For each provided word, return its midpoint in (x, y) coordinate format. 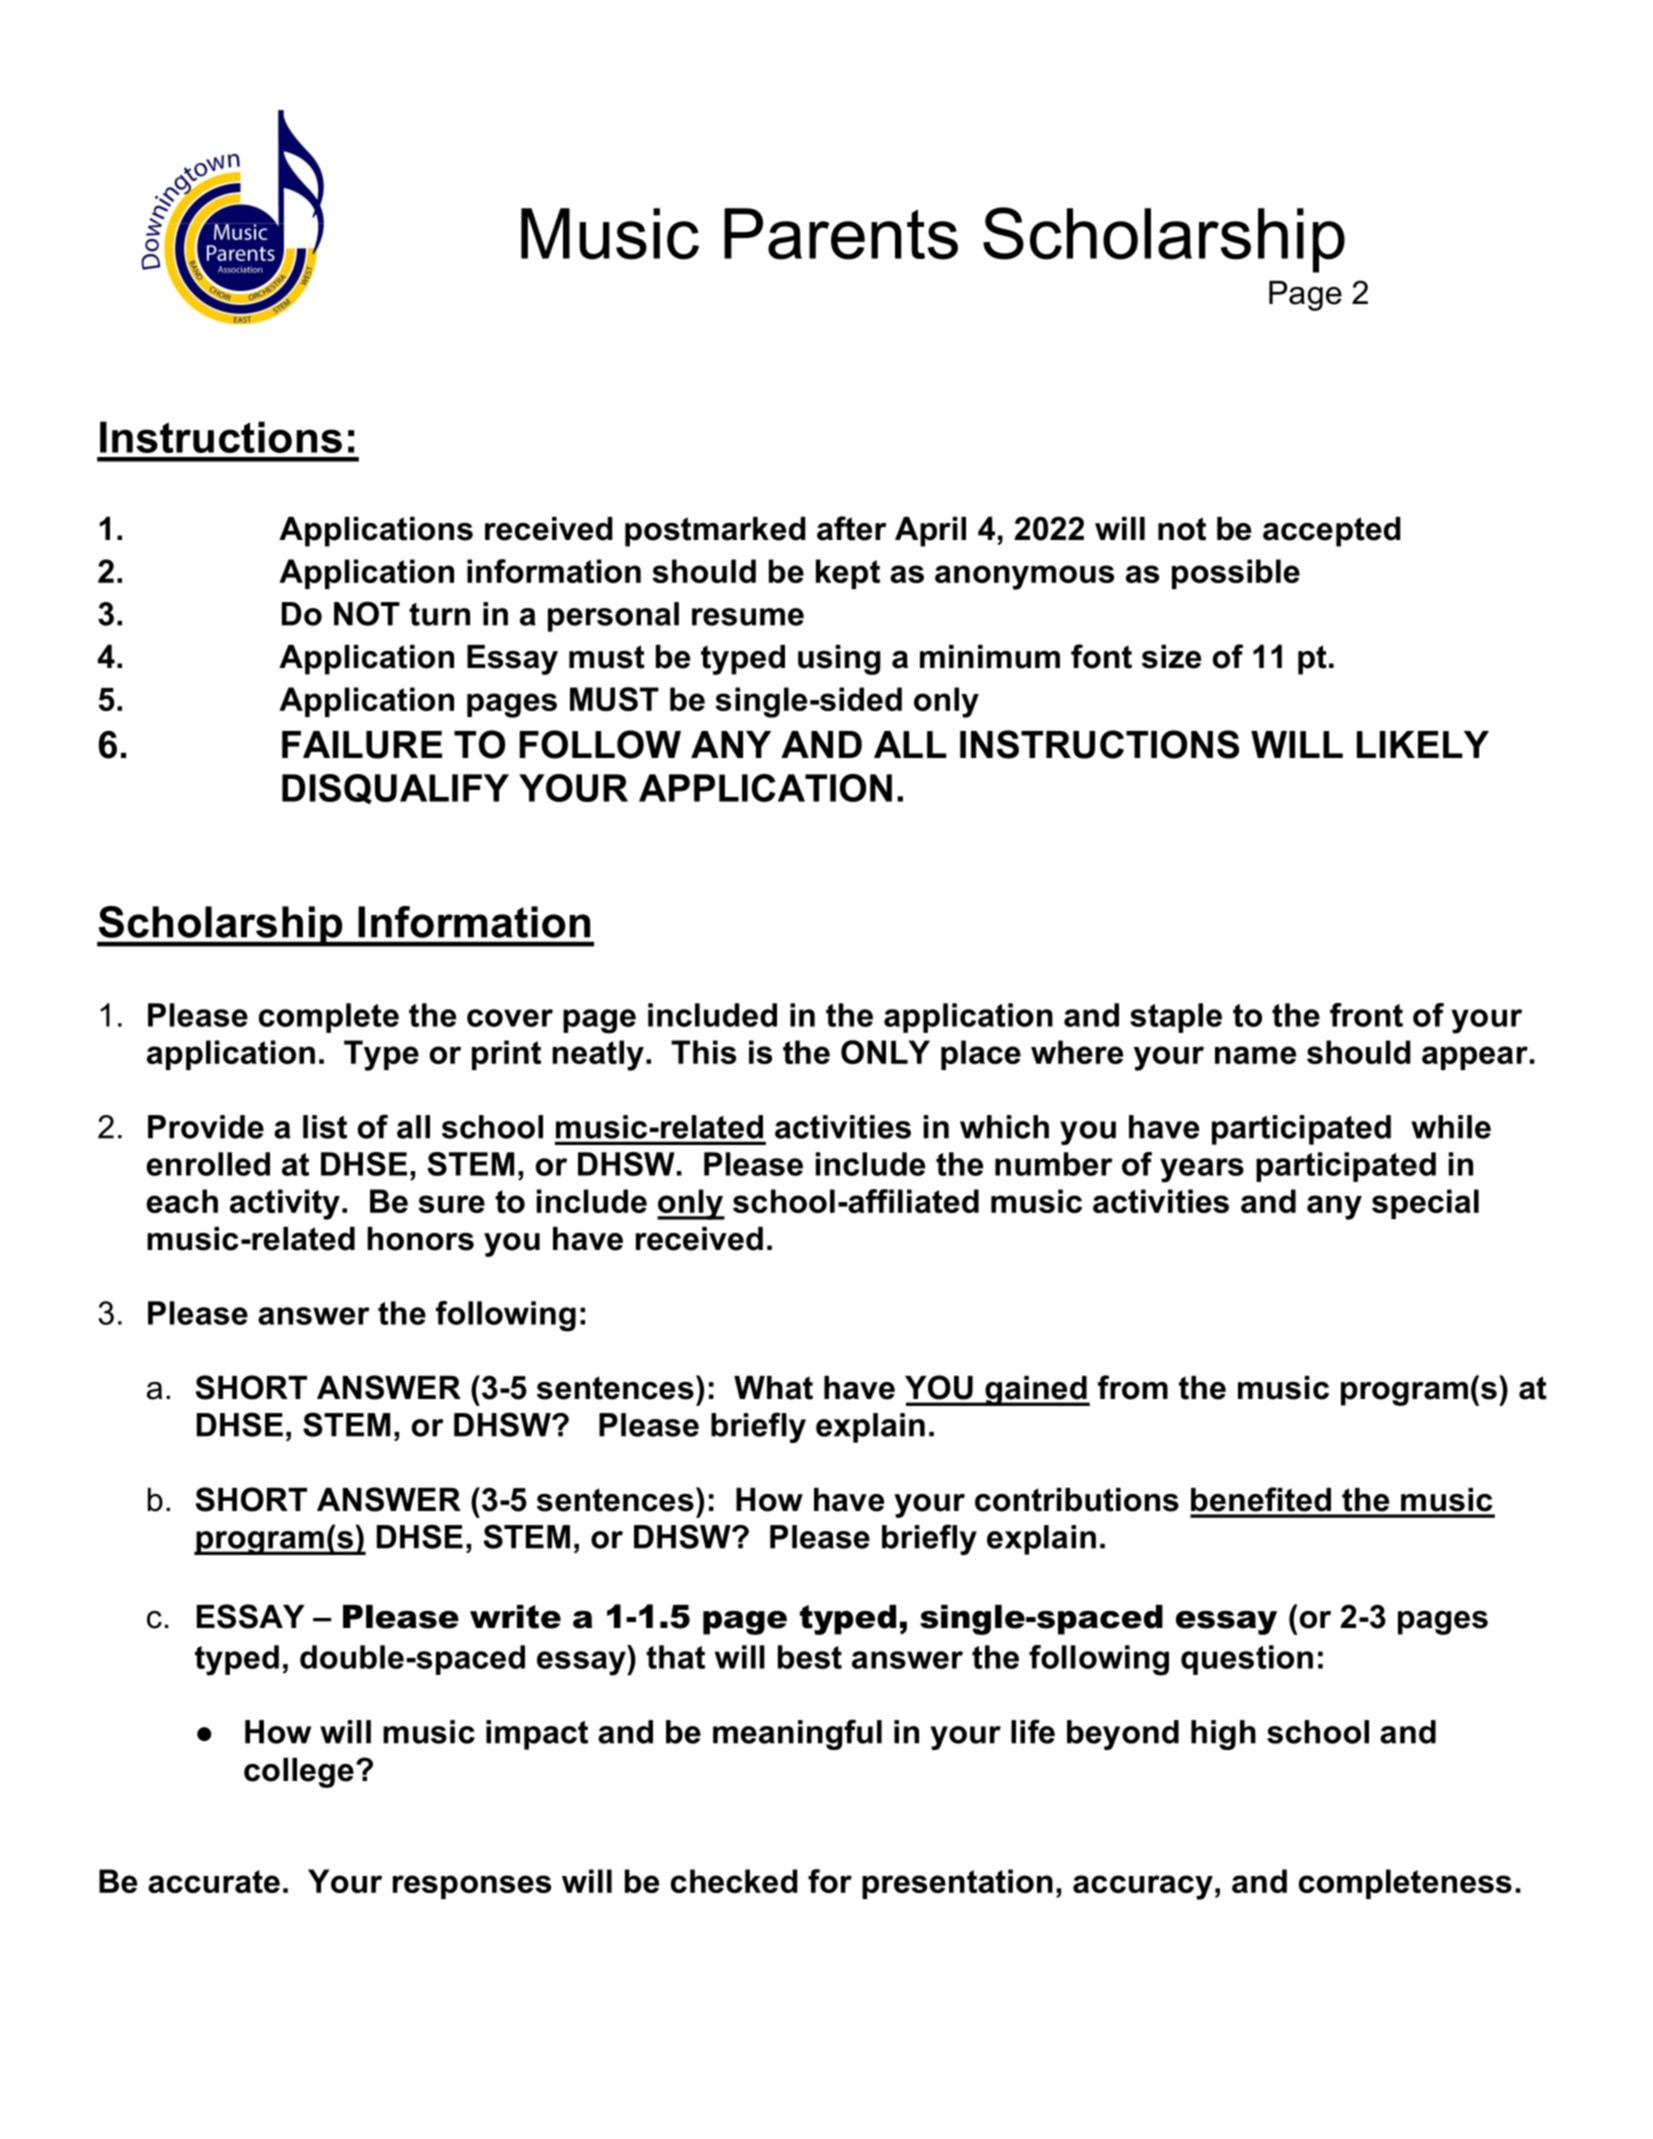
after (852, 528)
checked (734, 1881)
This (703, 1052)
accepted (1332, 532)
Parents (841, 234)
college (299, 1773)
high (1223, 1735)
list (325, 1127)
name (1255, 1055)
